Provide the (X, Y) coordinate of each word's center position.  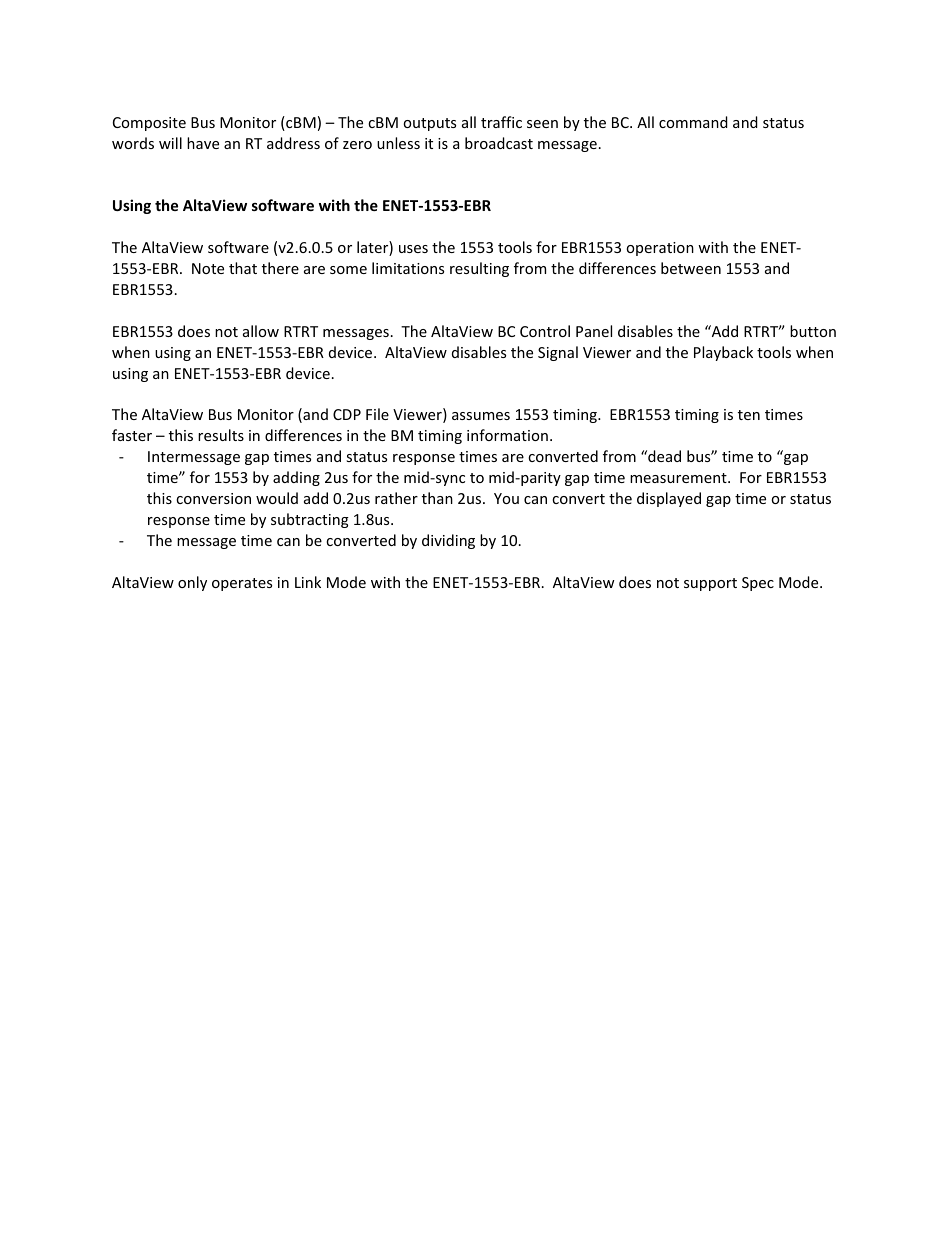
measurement (679, 478)
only (192, 583)
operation (660, 249)
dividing (448, 541)
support (710, 584)
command (693, 122)
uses (413, 249)
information (507, 435)
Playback (723, 353)
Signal (558, 353)
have (203, 143)
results (221, 435)
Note (208, 268)
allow (261, 331)
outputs (429, 124)
